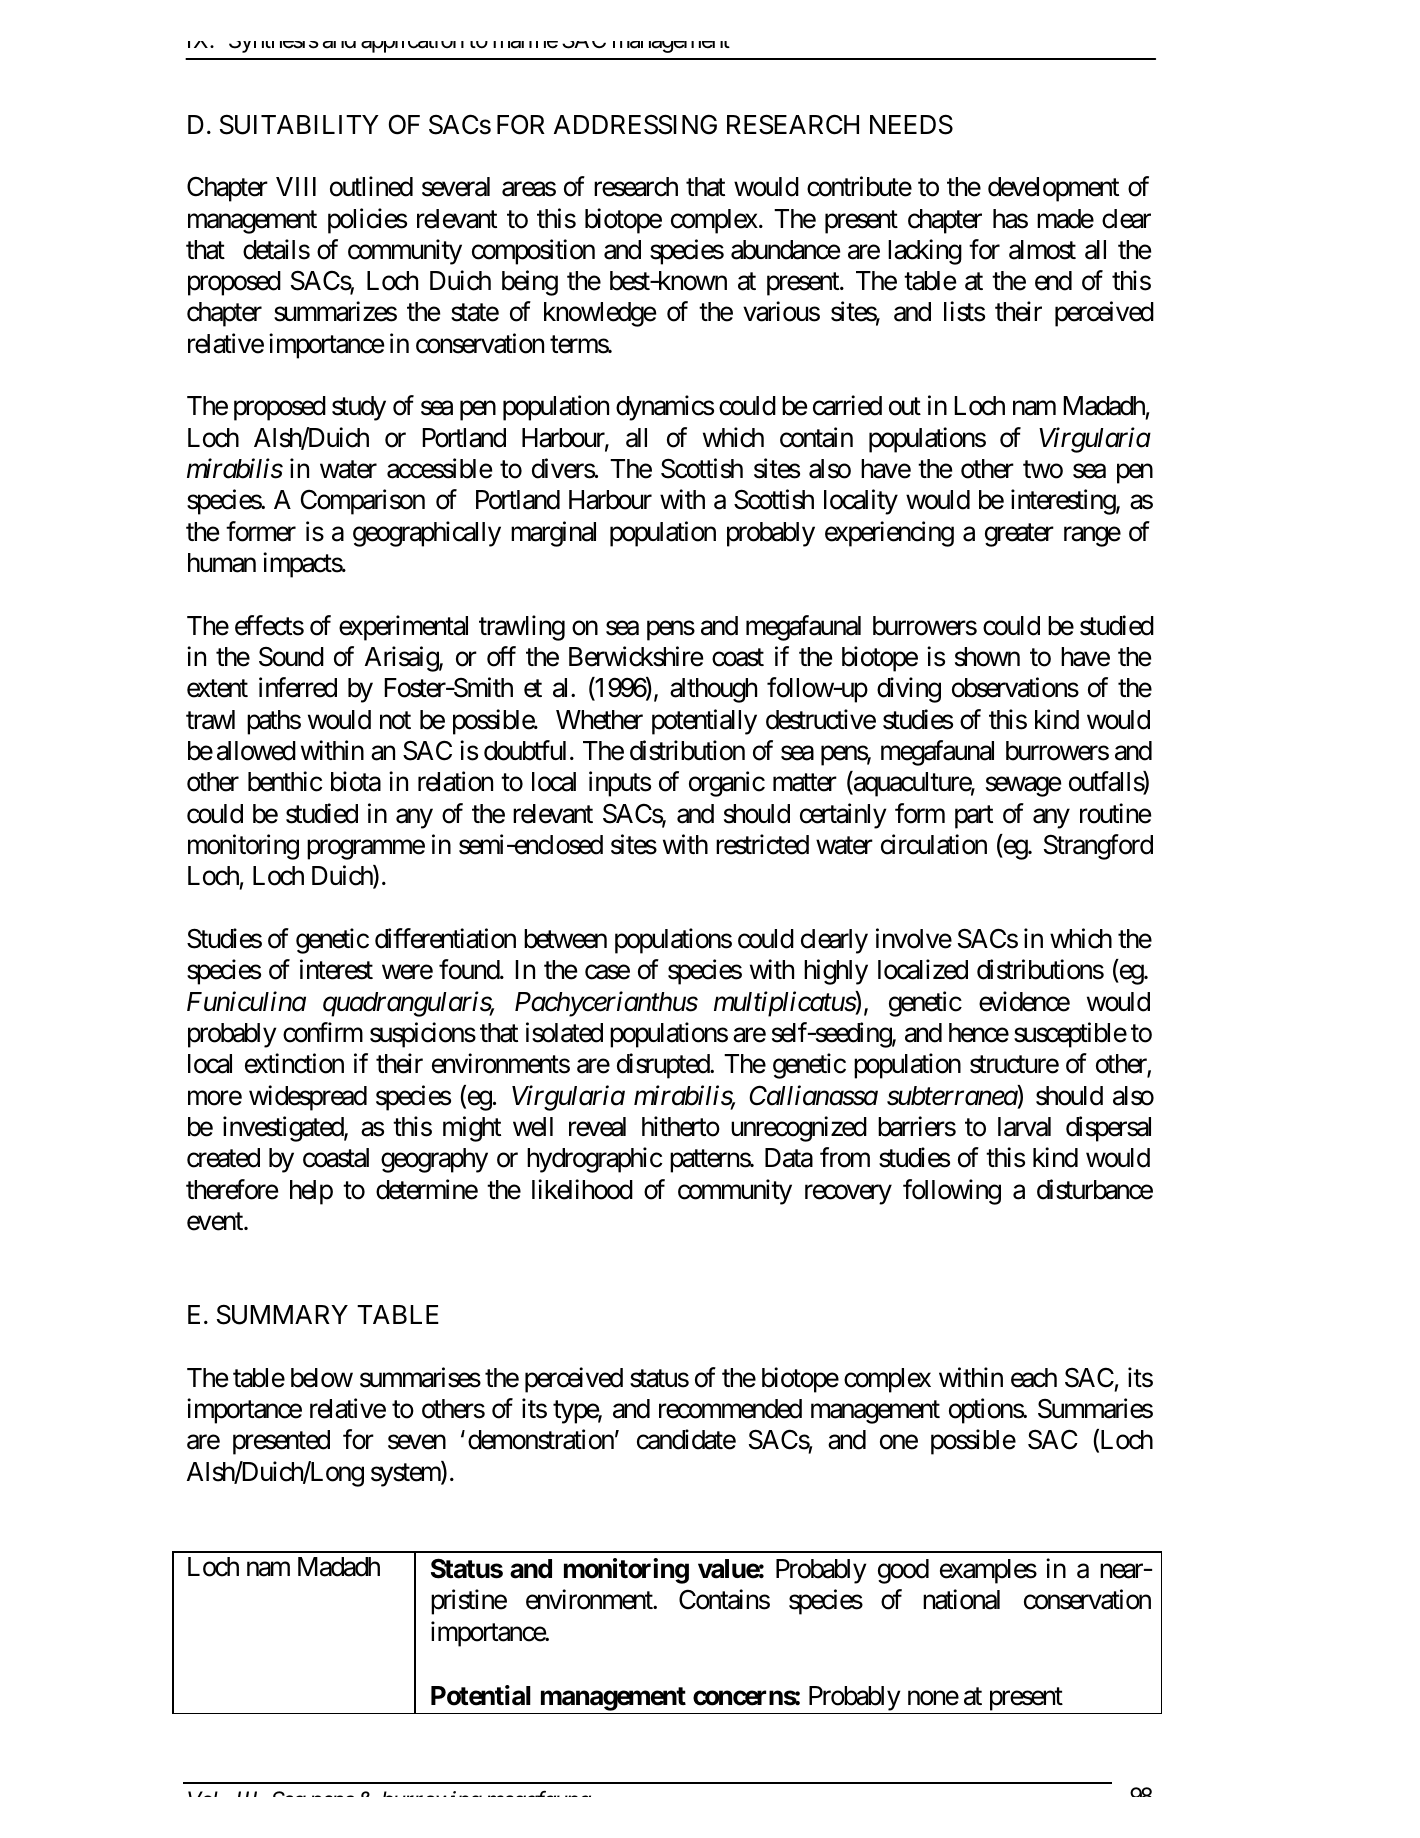 This screenshot has width=1420, height=1838. Describe the element at coordinates (1053, 189) in the screenshot. I see `development` at that location.
